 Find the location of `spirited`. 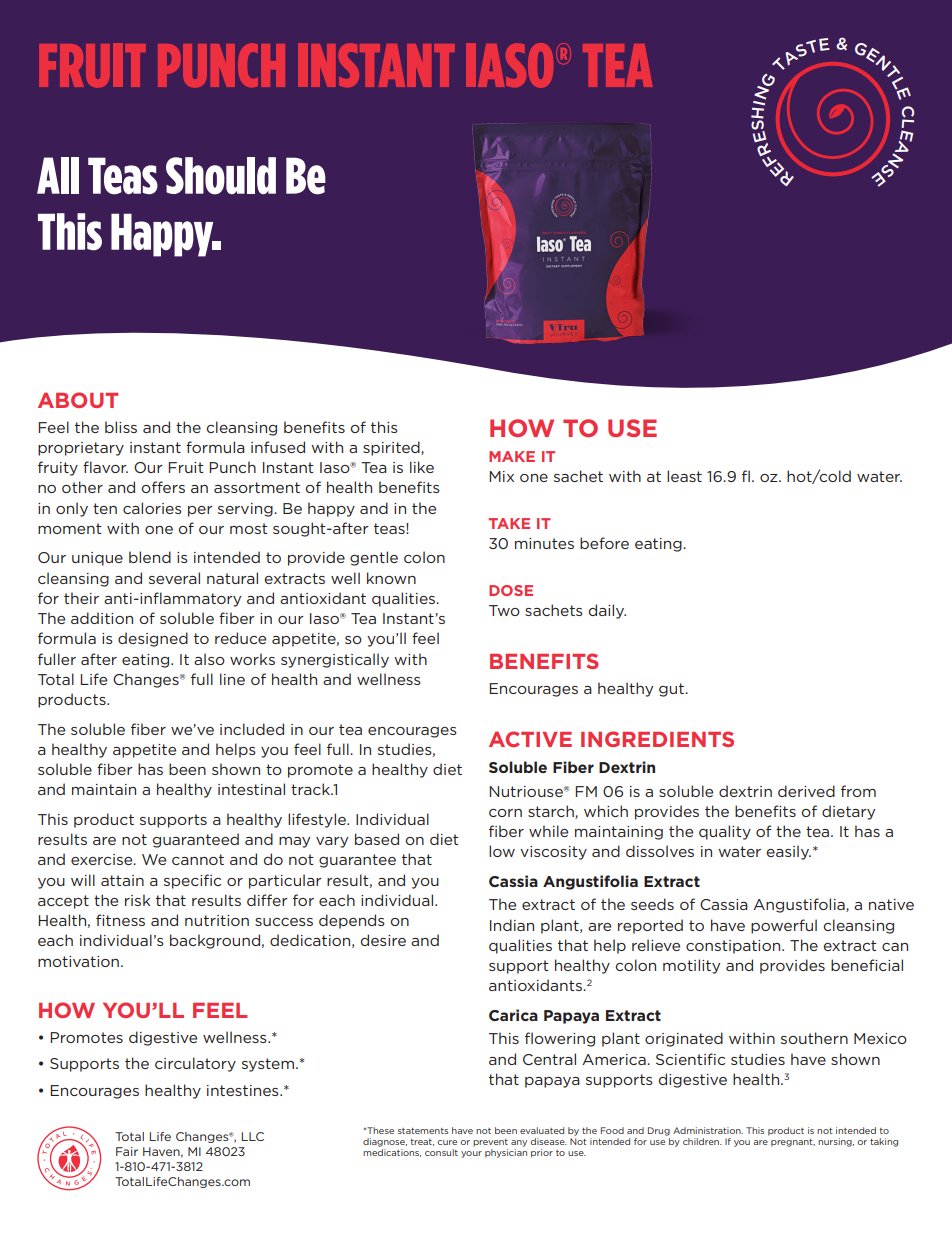

spirited is located at coordinates (392, 448).
